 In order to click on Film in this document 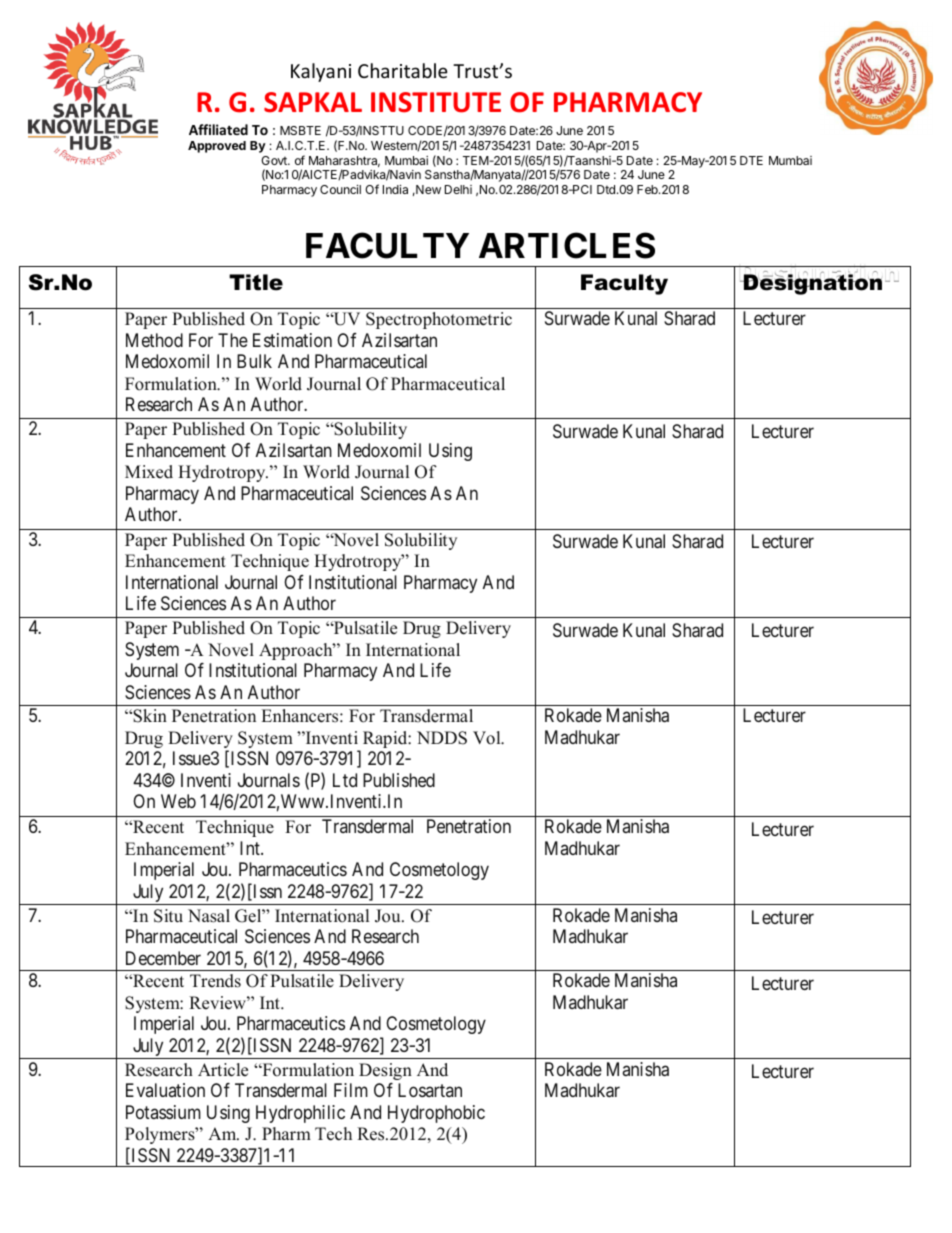, I will do `click(351, 1090)`.
